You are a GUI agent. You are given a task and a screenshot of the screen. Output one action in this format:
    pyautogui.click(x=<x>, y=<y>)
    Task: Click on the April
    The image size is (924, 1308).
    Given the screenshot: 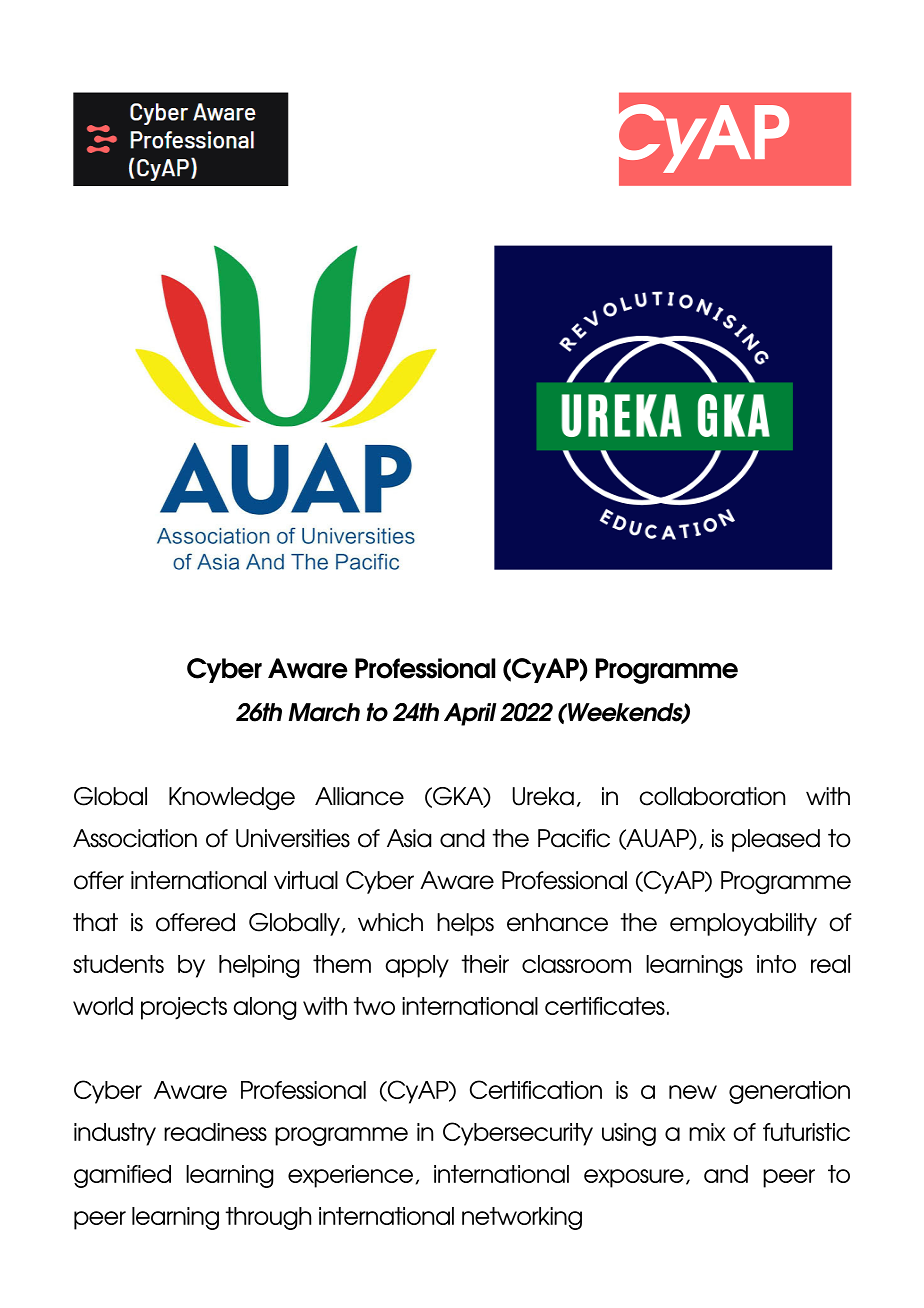 What is the action you would take?
    pyautogui.click(x=470, y=714)
